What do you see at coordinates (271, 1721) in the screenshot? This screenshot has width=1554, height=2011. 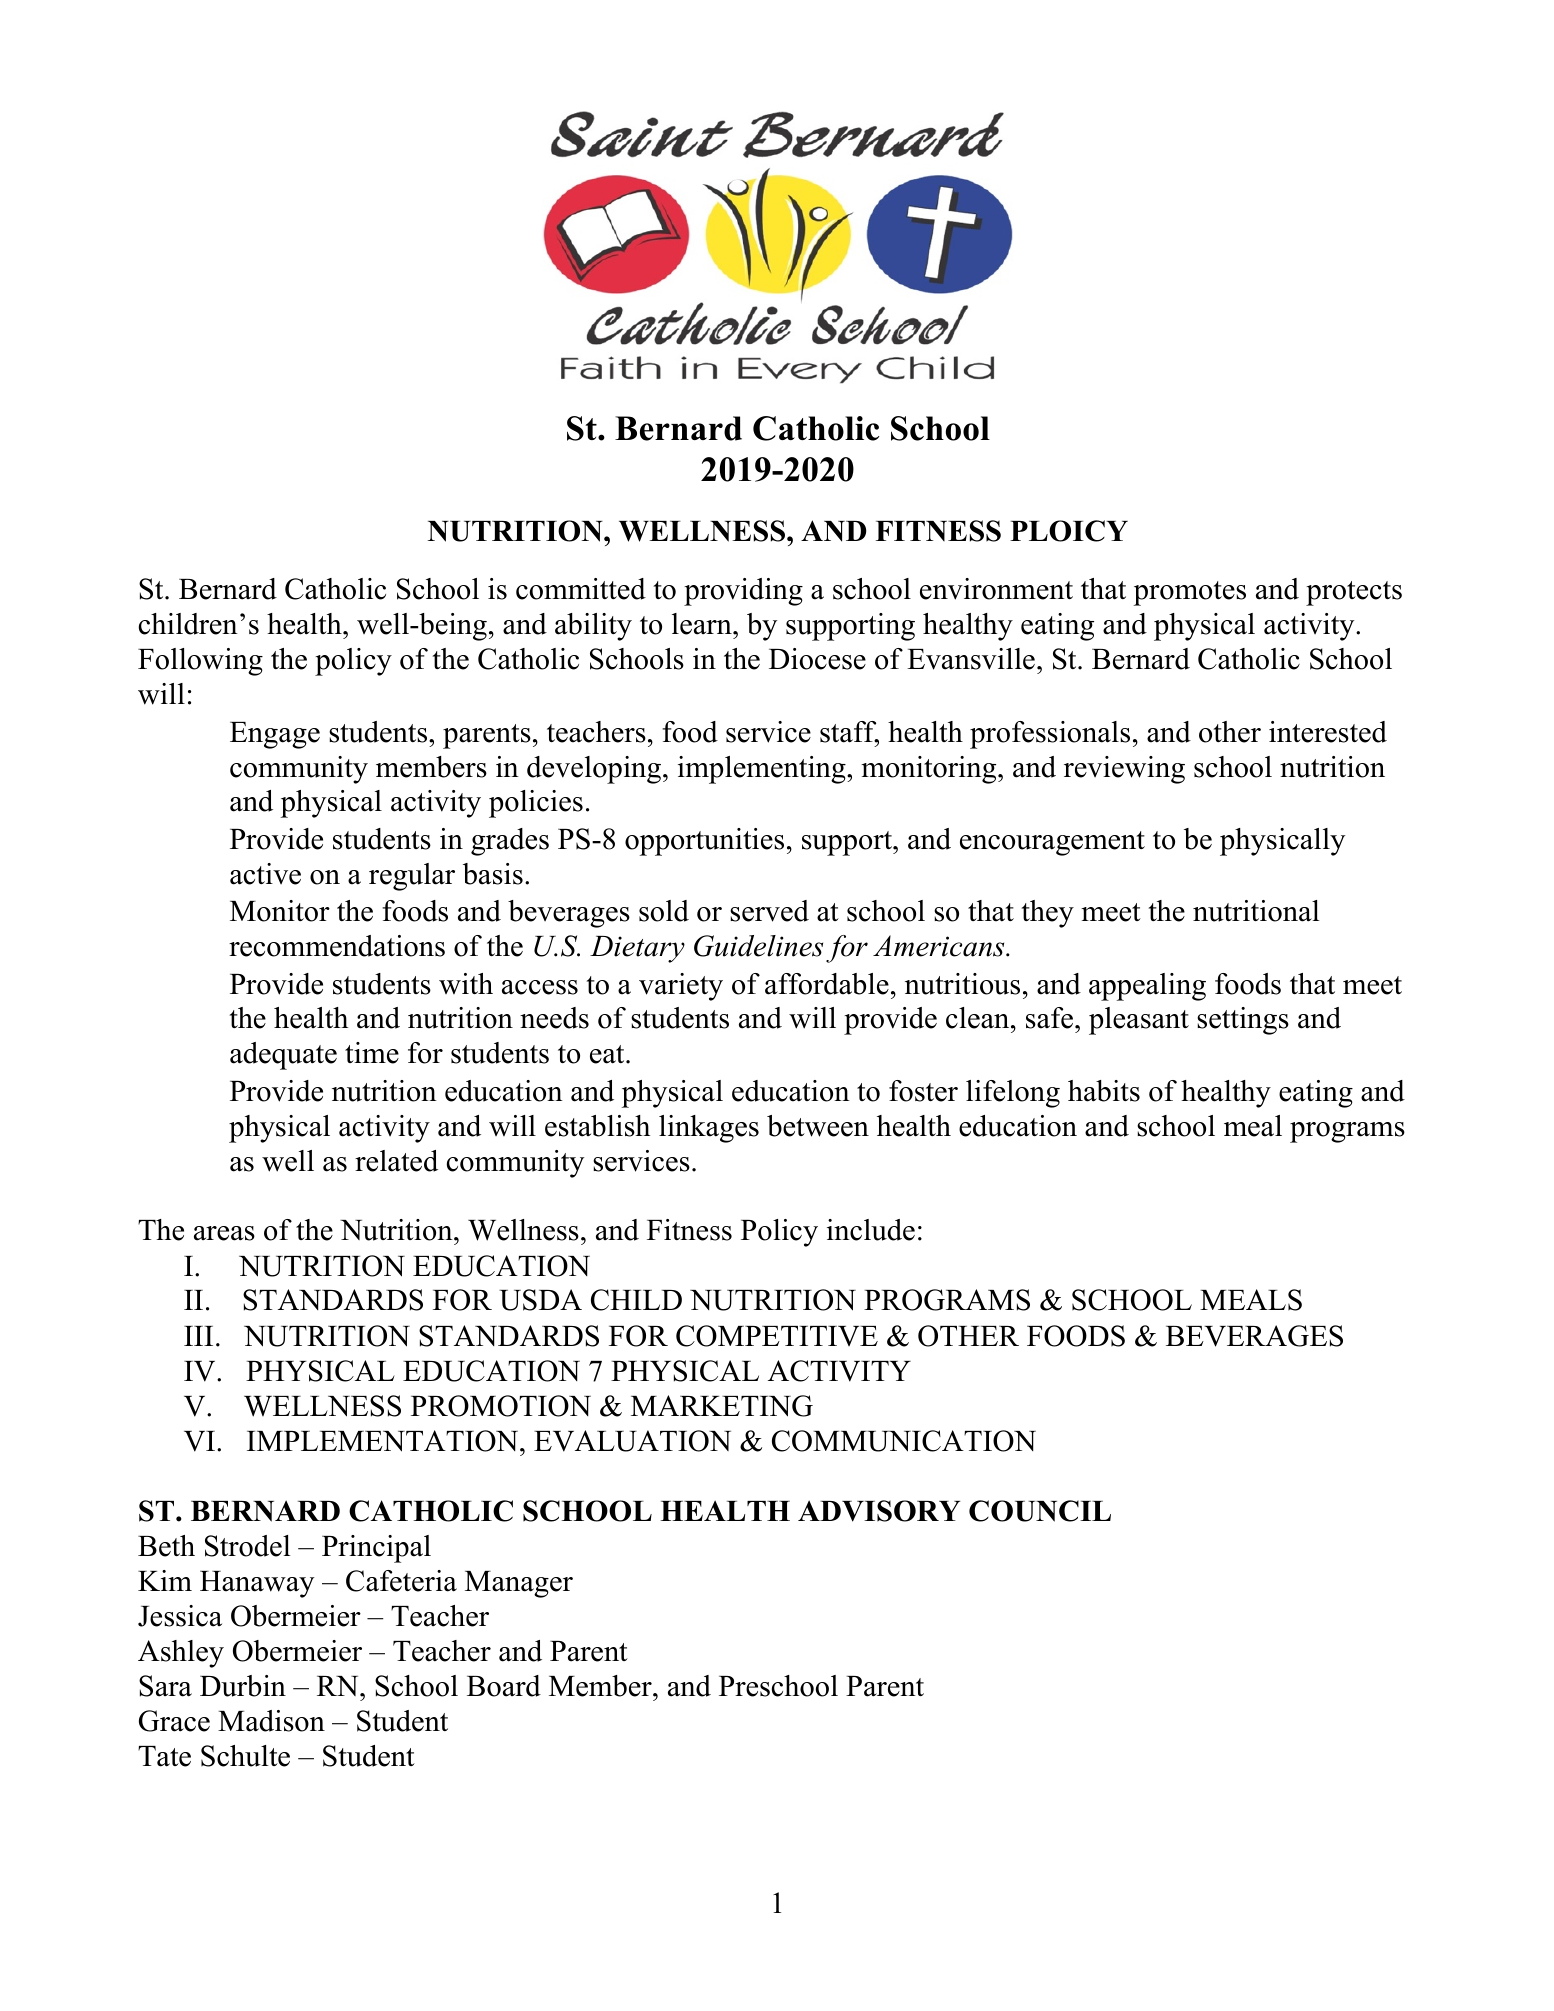 I see `Madison` at bounding box center [271, 1721].
